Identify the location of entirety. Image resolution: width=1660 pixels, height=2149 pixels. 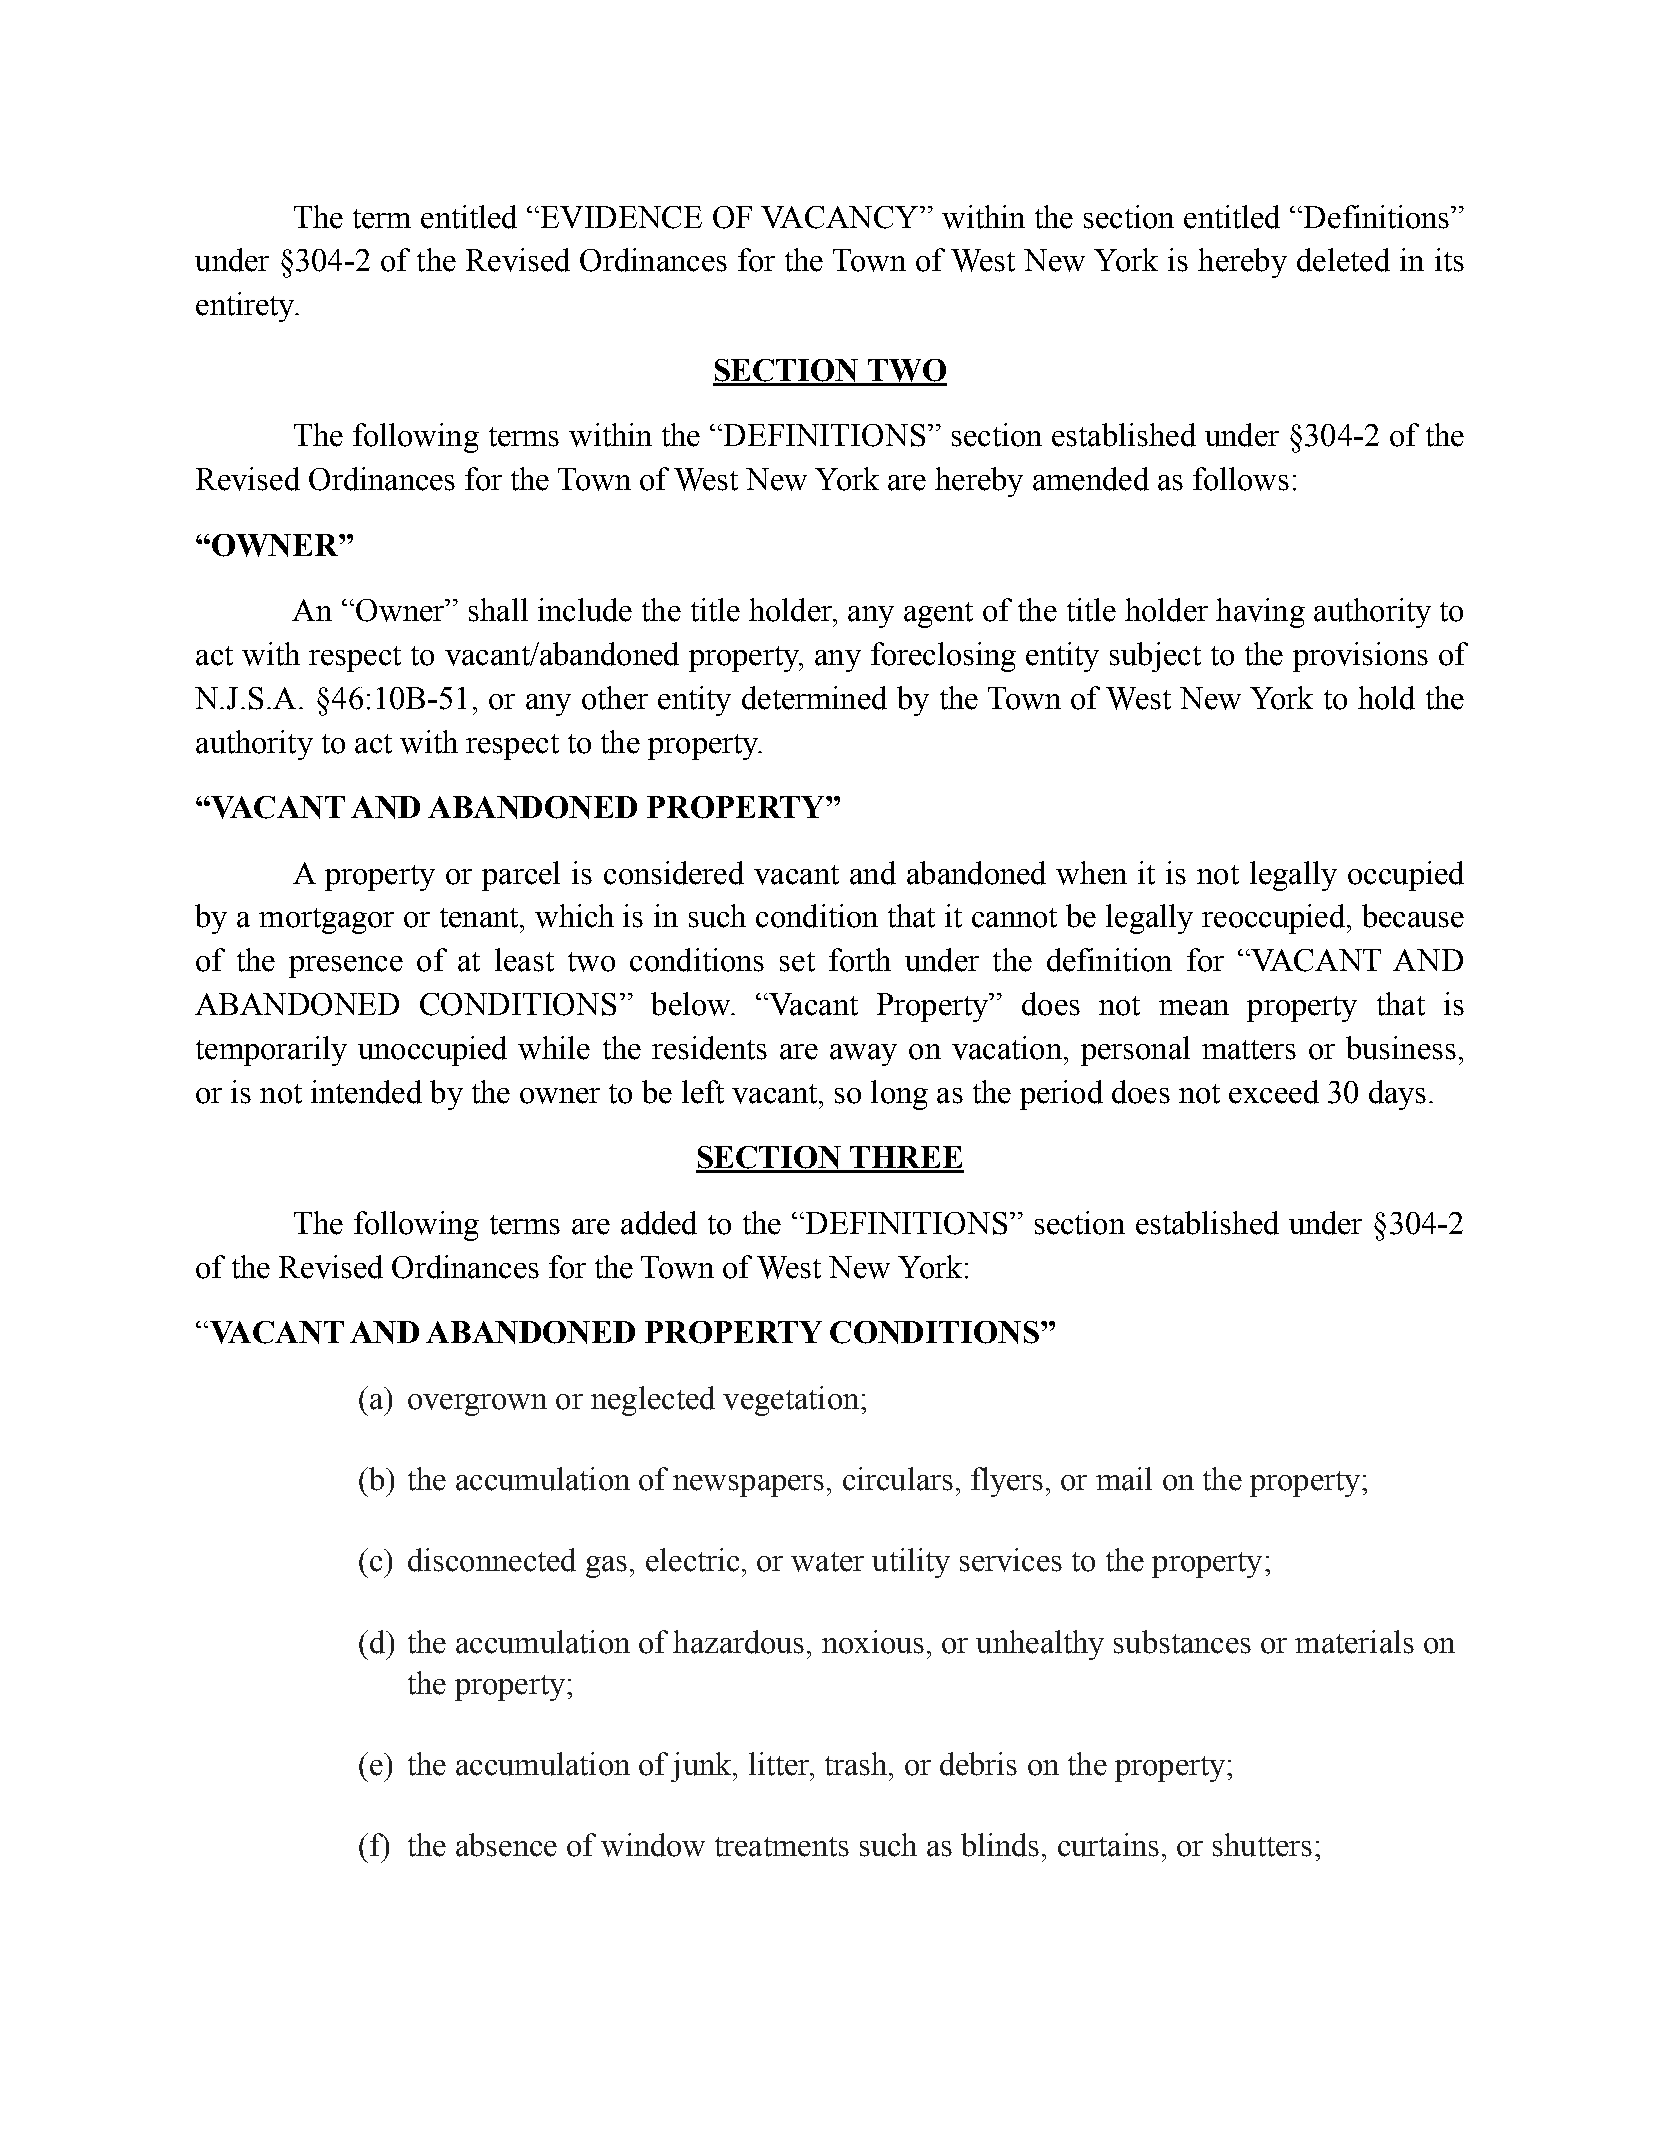
(246, 307).
